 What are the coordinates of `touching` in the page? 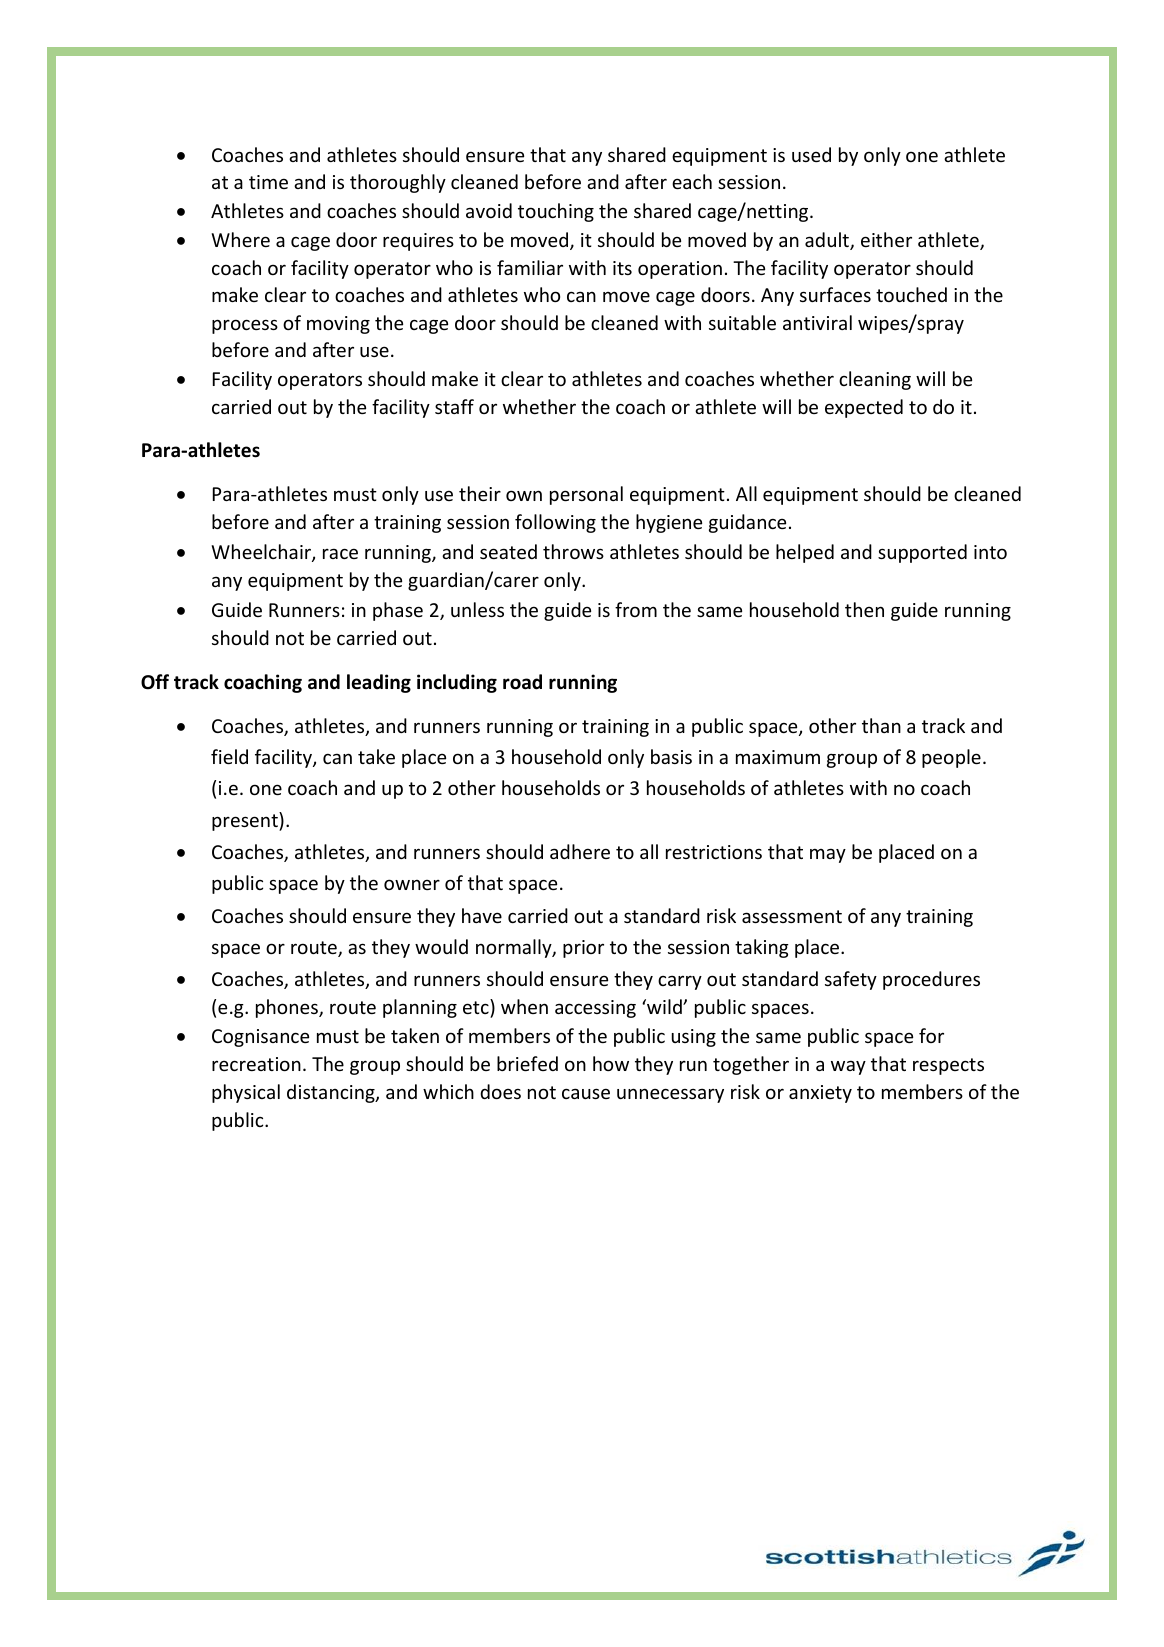 It's located at (556, 212).
